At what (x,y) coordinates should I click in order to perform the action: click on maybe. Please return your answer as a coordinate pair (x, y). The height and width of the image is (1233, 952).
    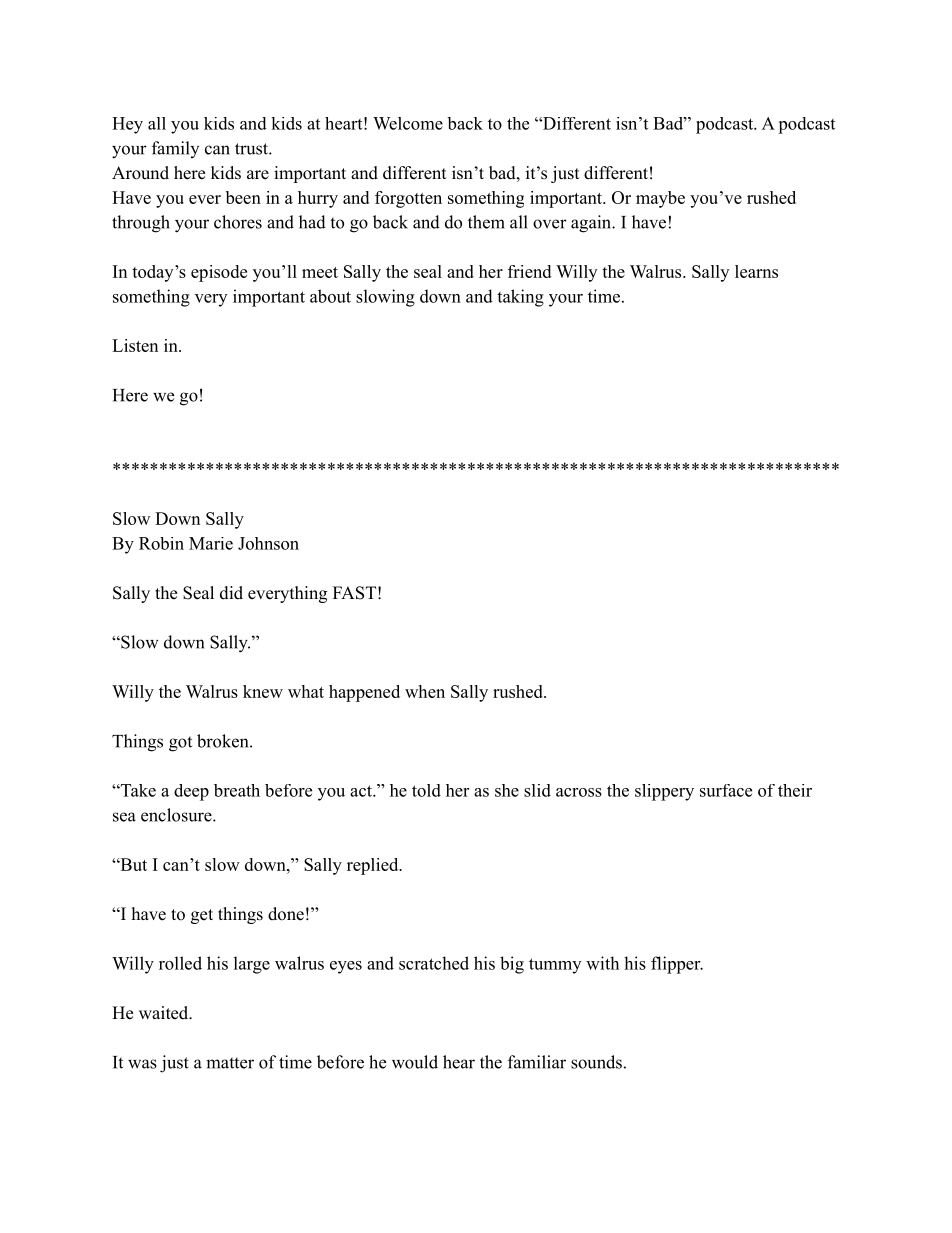
    Looking at the image, I should click on (660, 199).
